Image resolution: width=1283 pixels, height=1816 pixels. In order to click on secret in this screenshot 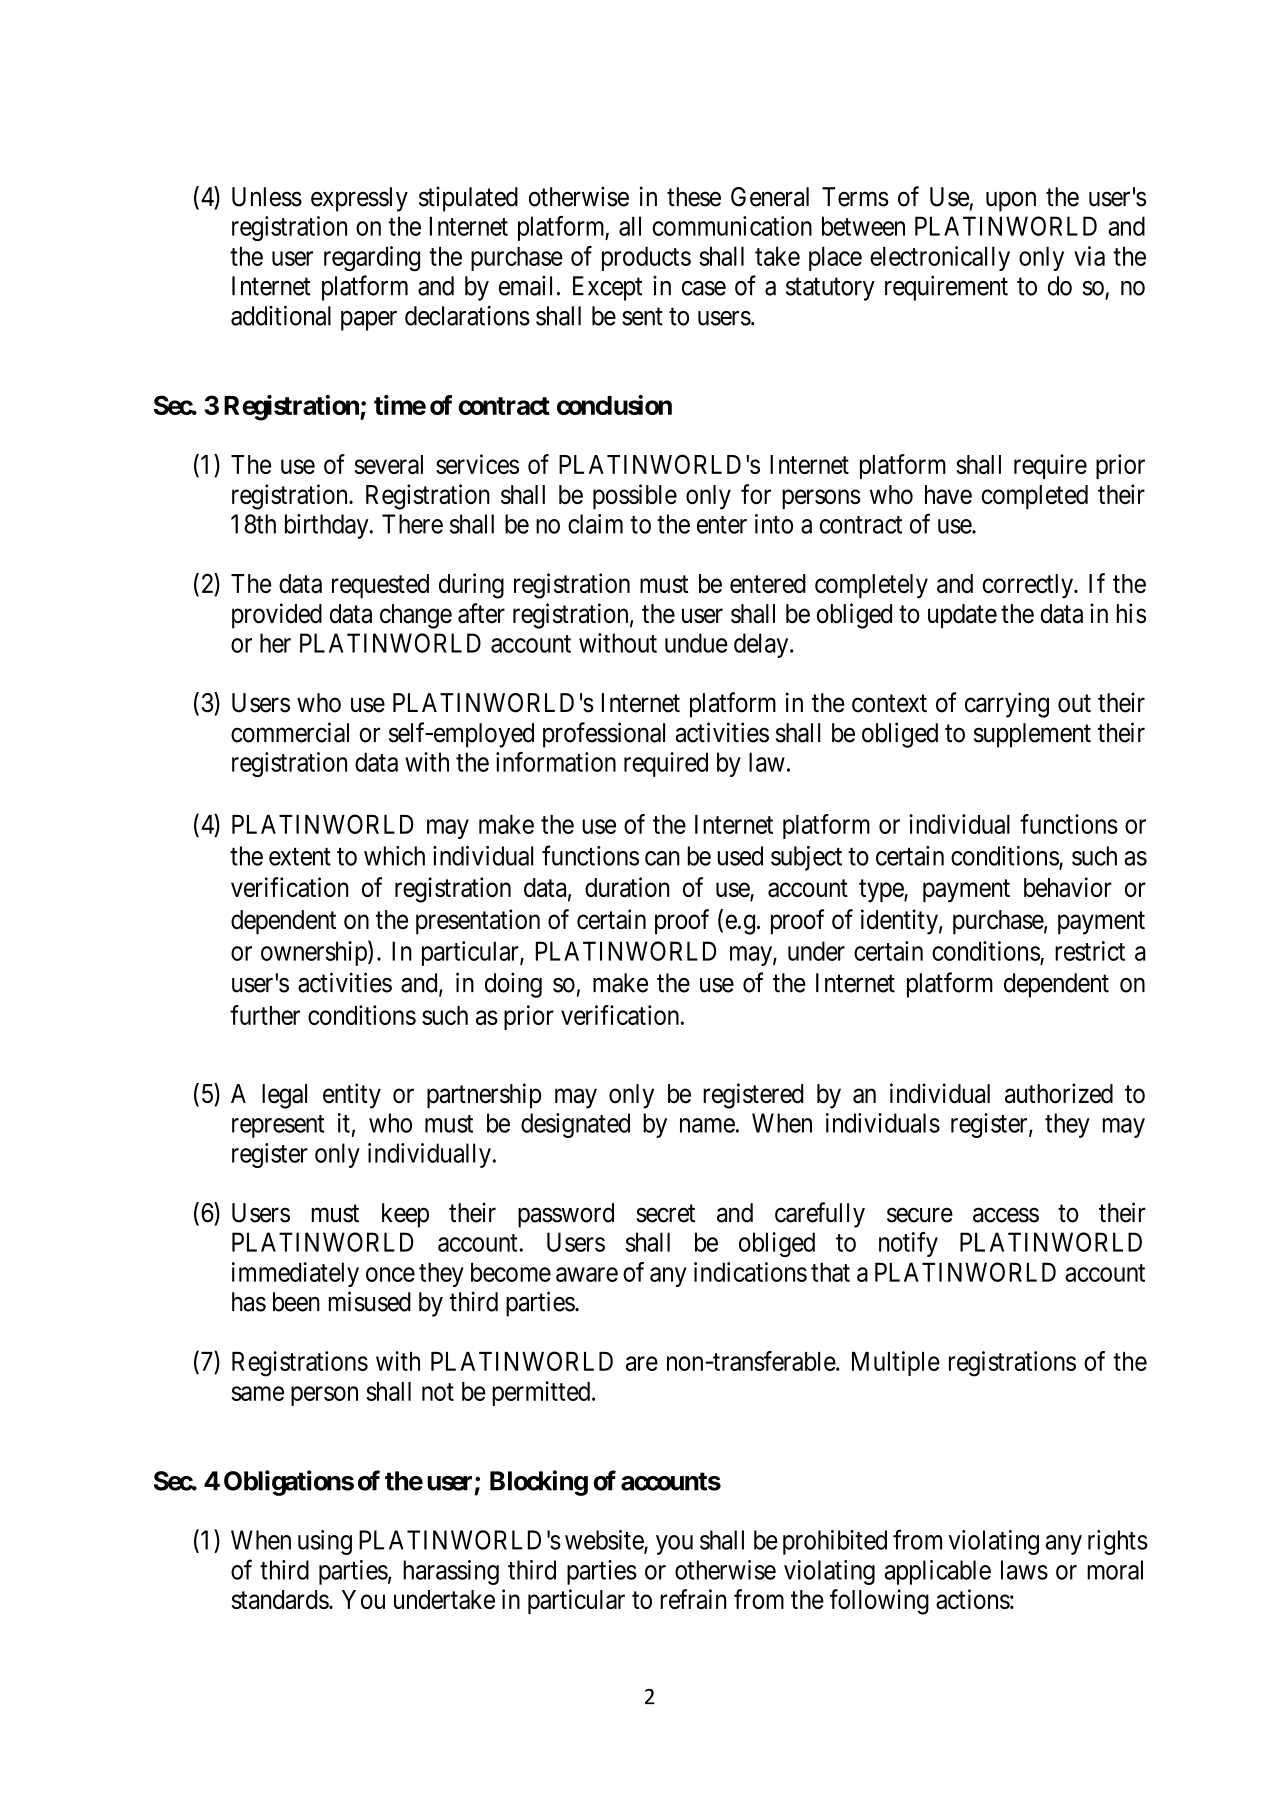, I will do `click(666, 1214)`.
